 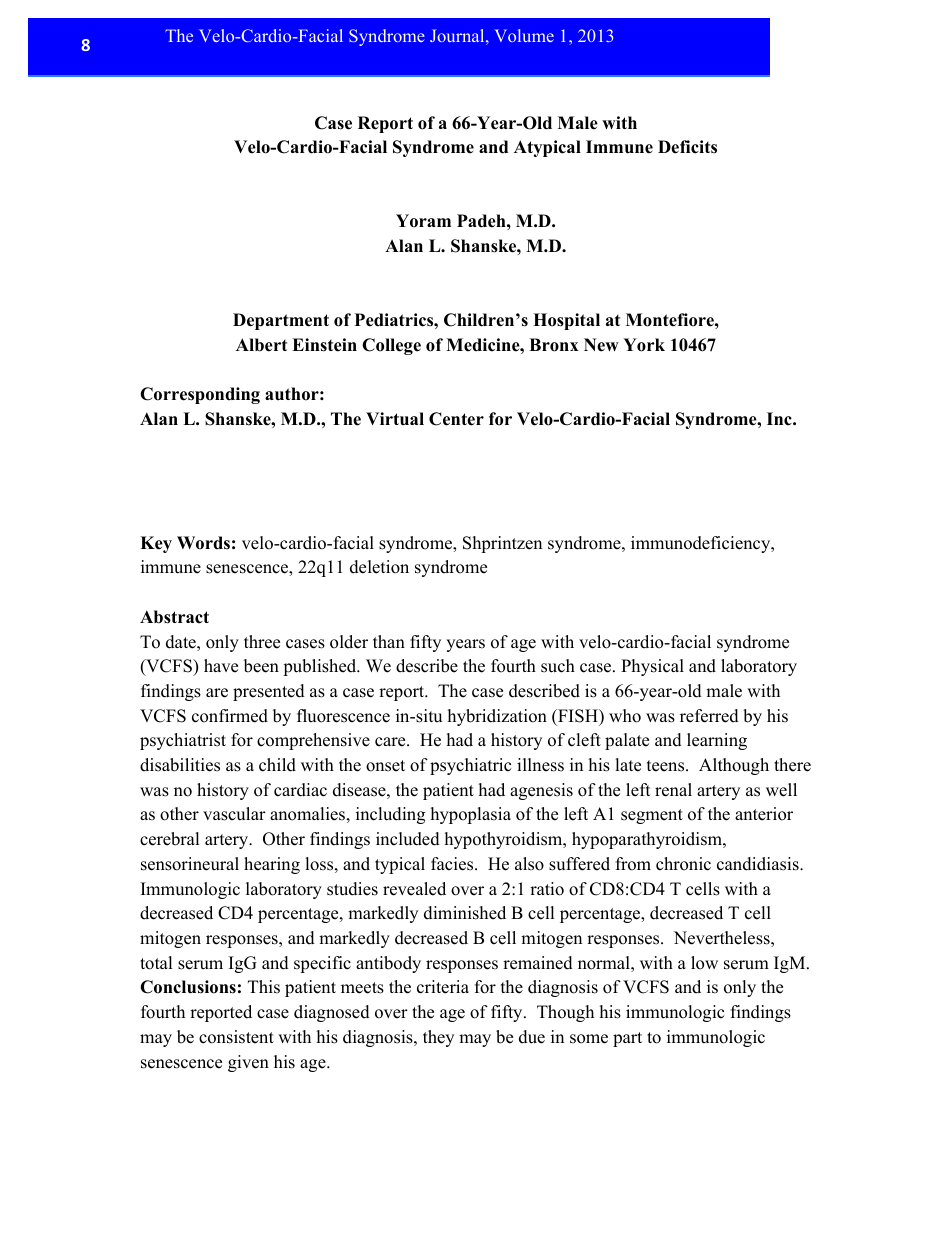 I want to click on immunodeficiency, so click(x=702, y=544).
